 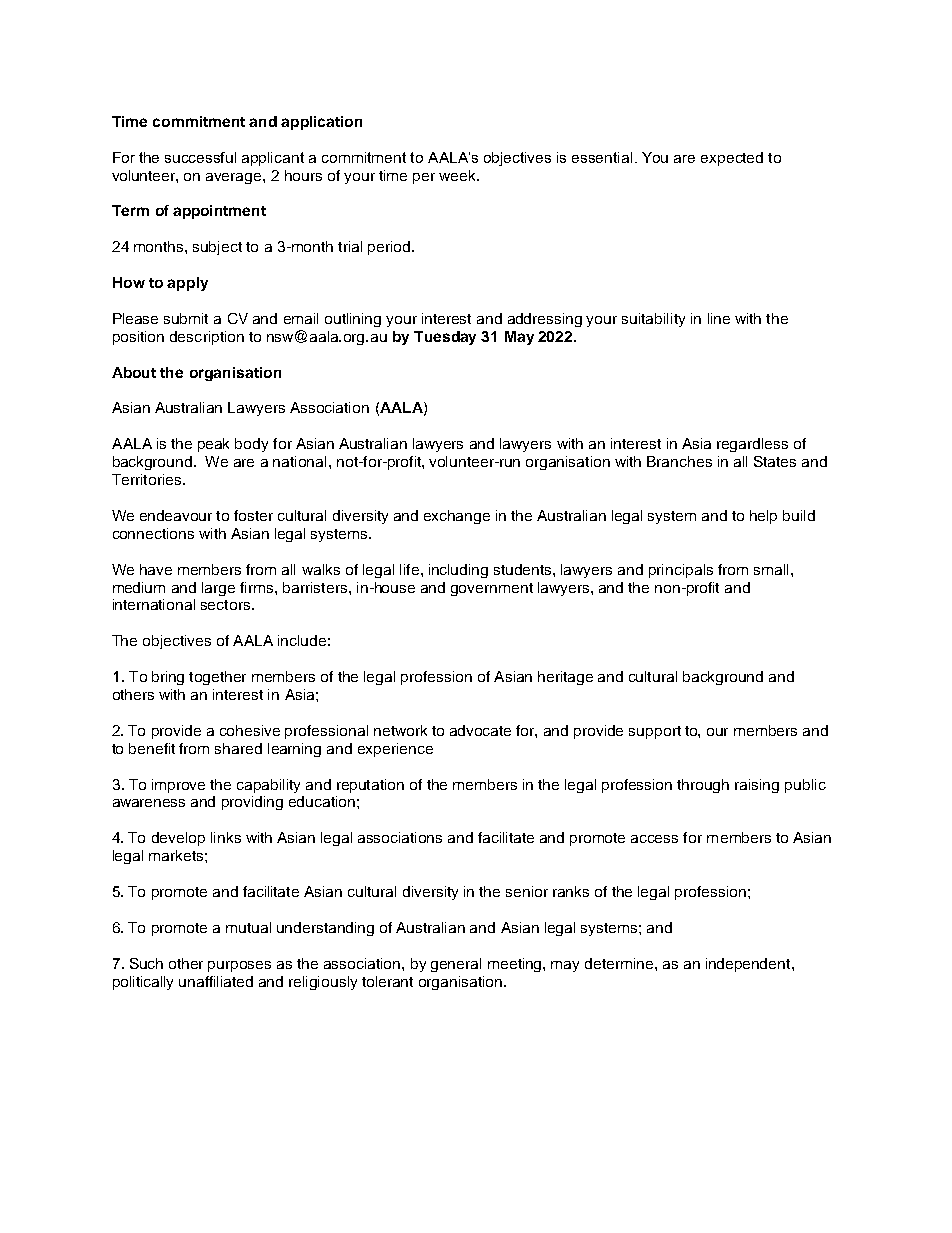 I want to click on principals, so click(x=681, y=571).
